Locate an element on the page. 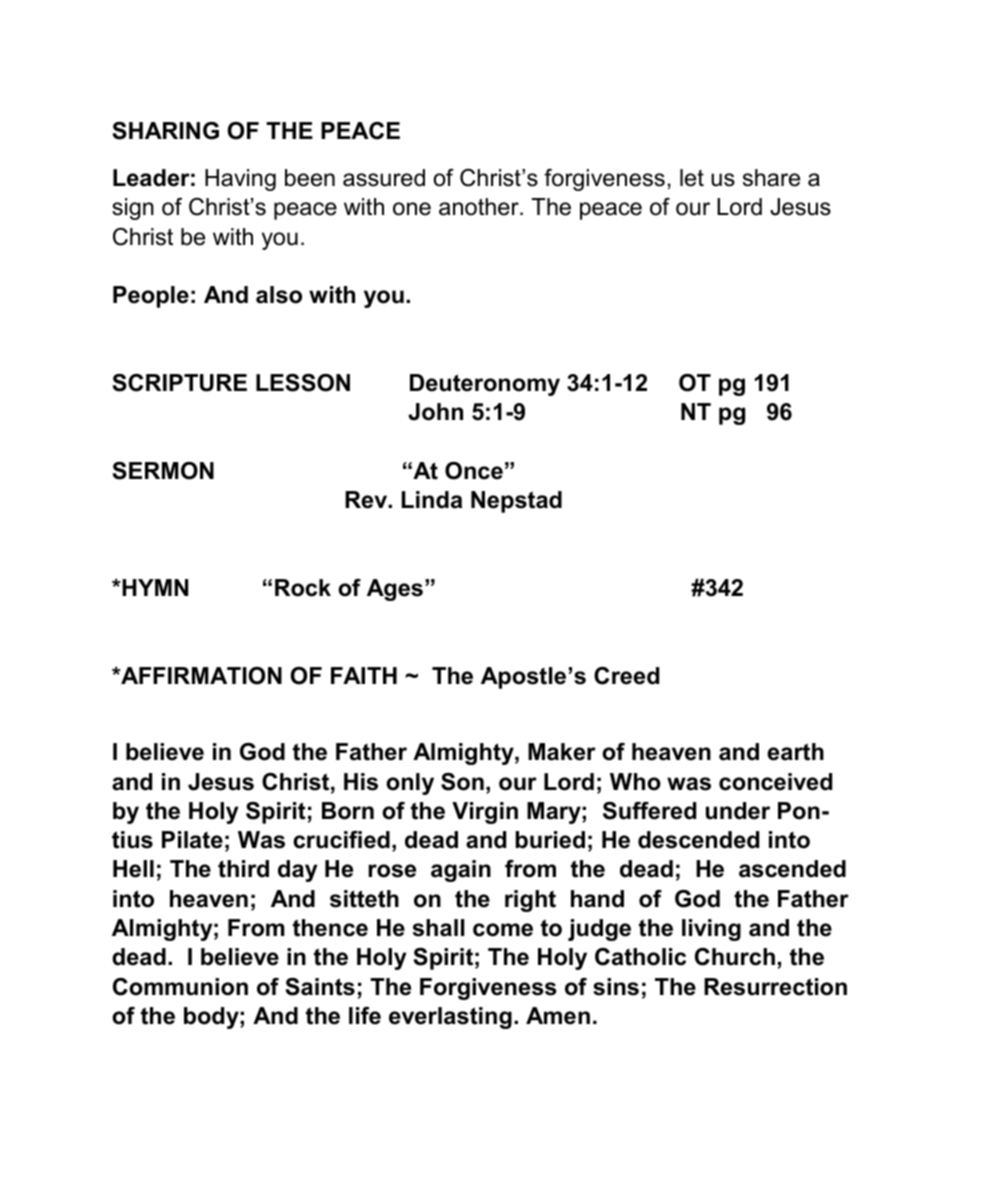 The width and height of the document is (991, 1204). Communion is located at coordinates (180, 987).
